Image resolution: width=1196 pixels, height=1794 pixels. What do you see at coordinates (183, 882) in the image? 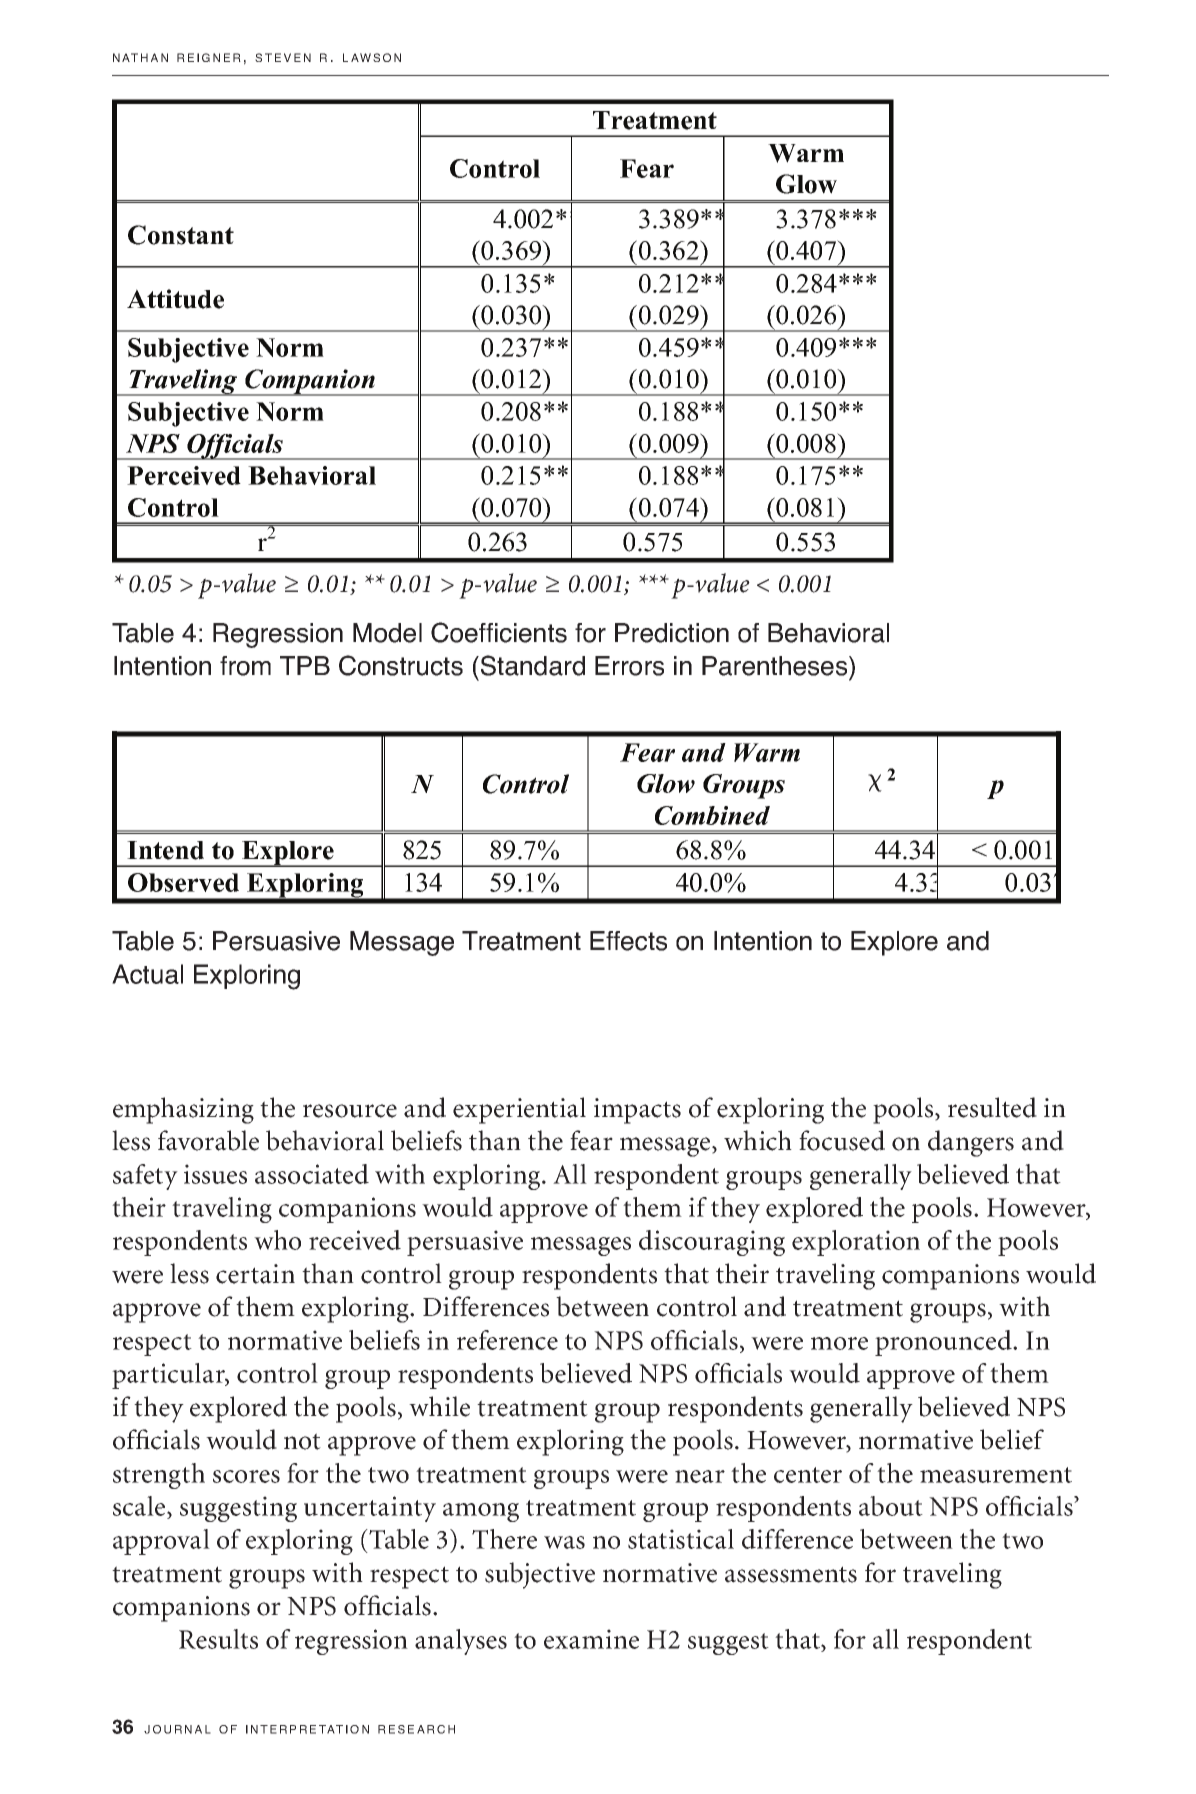
I see `Observed` at bounding box center [183, 882].
